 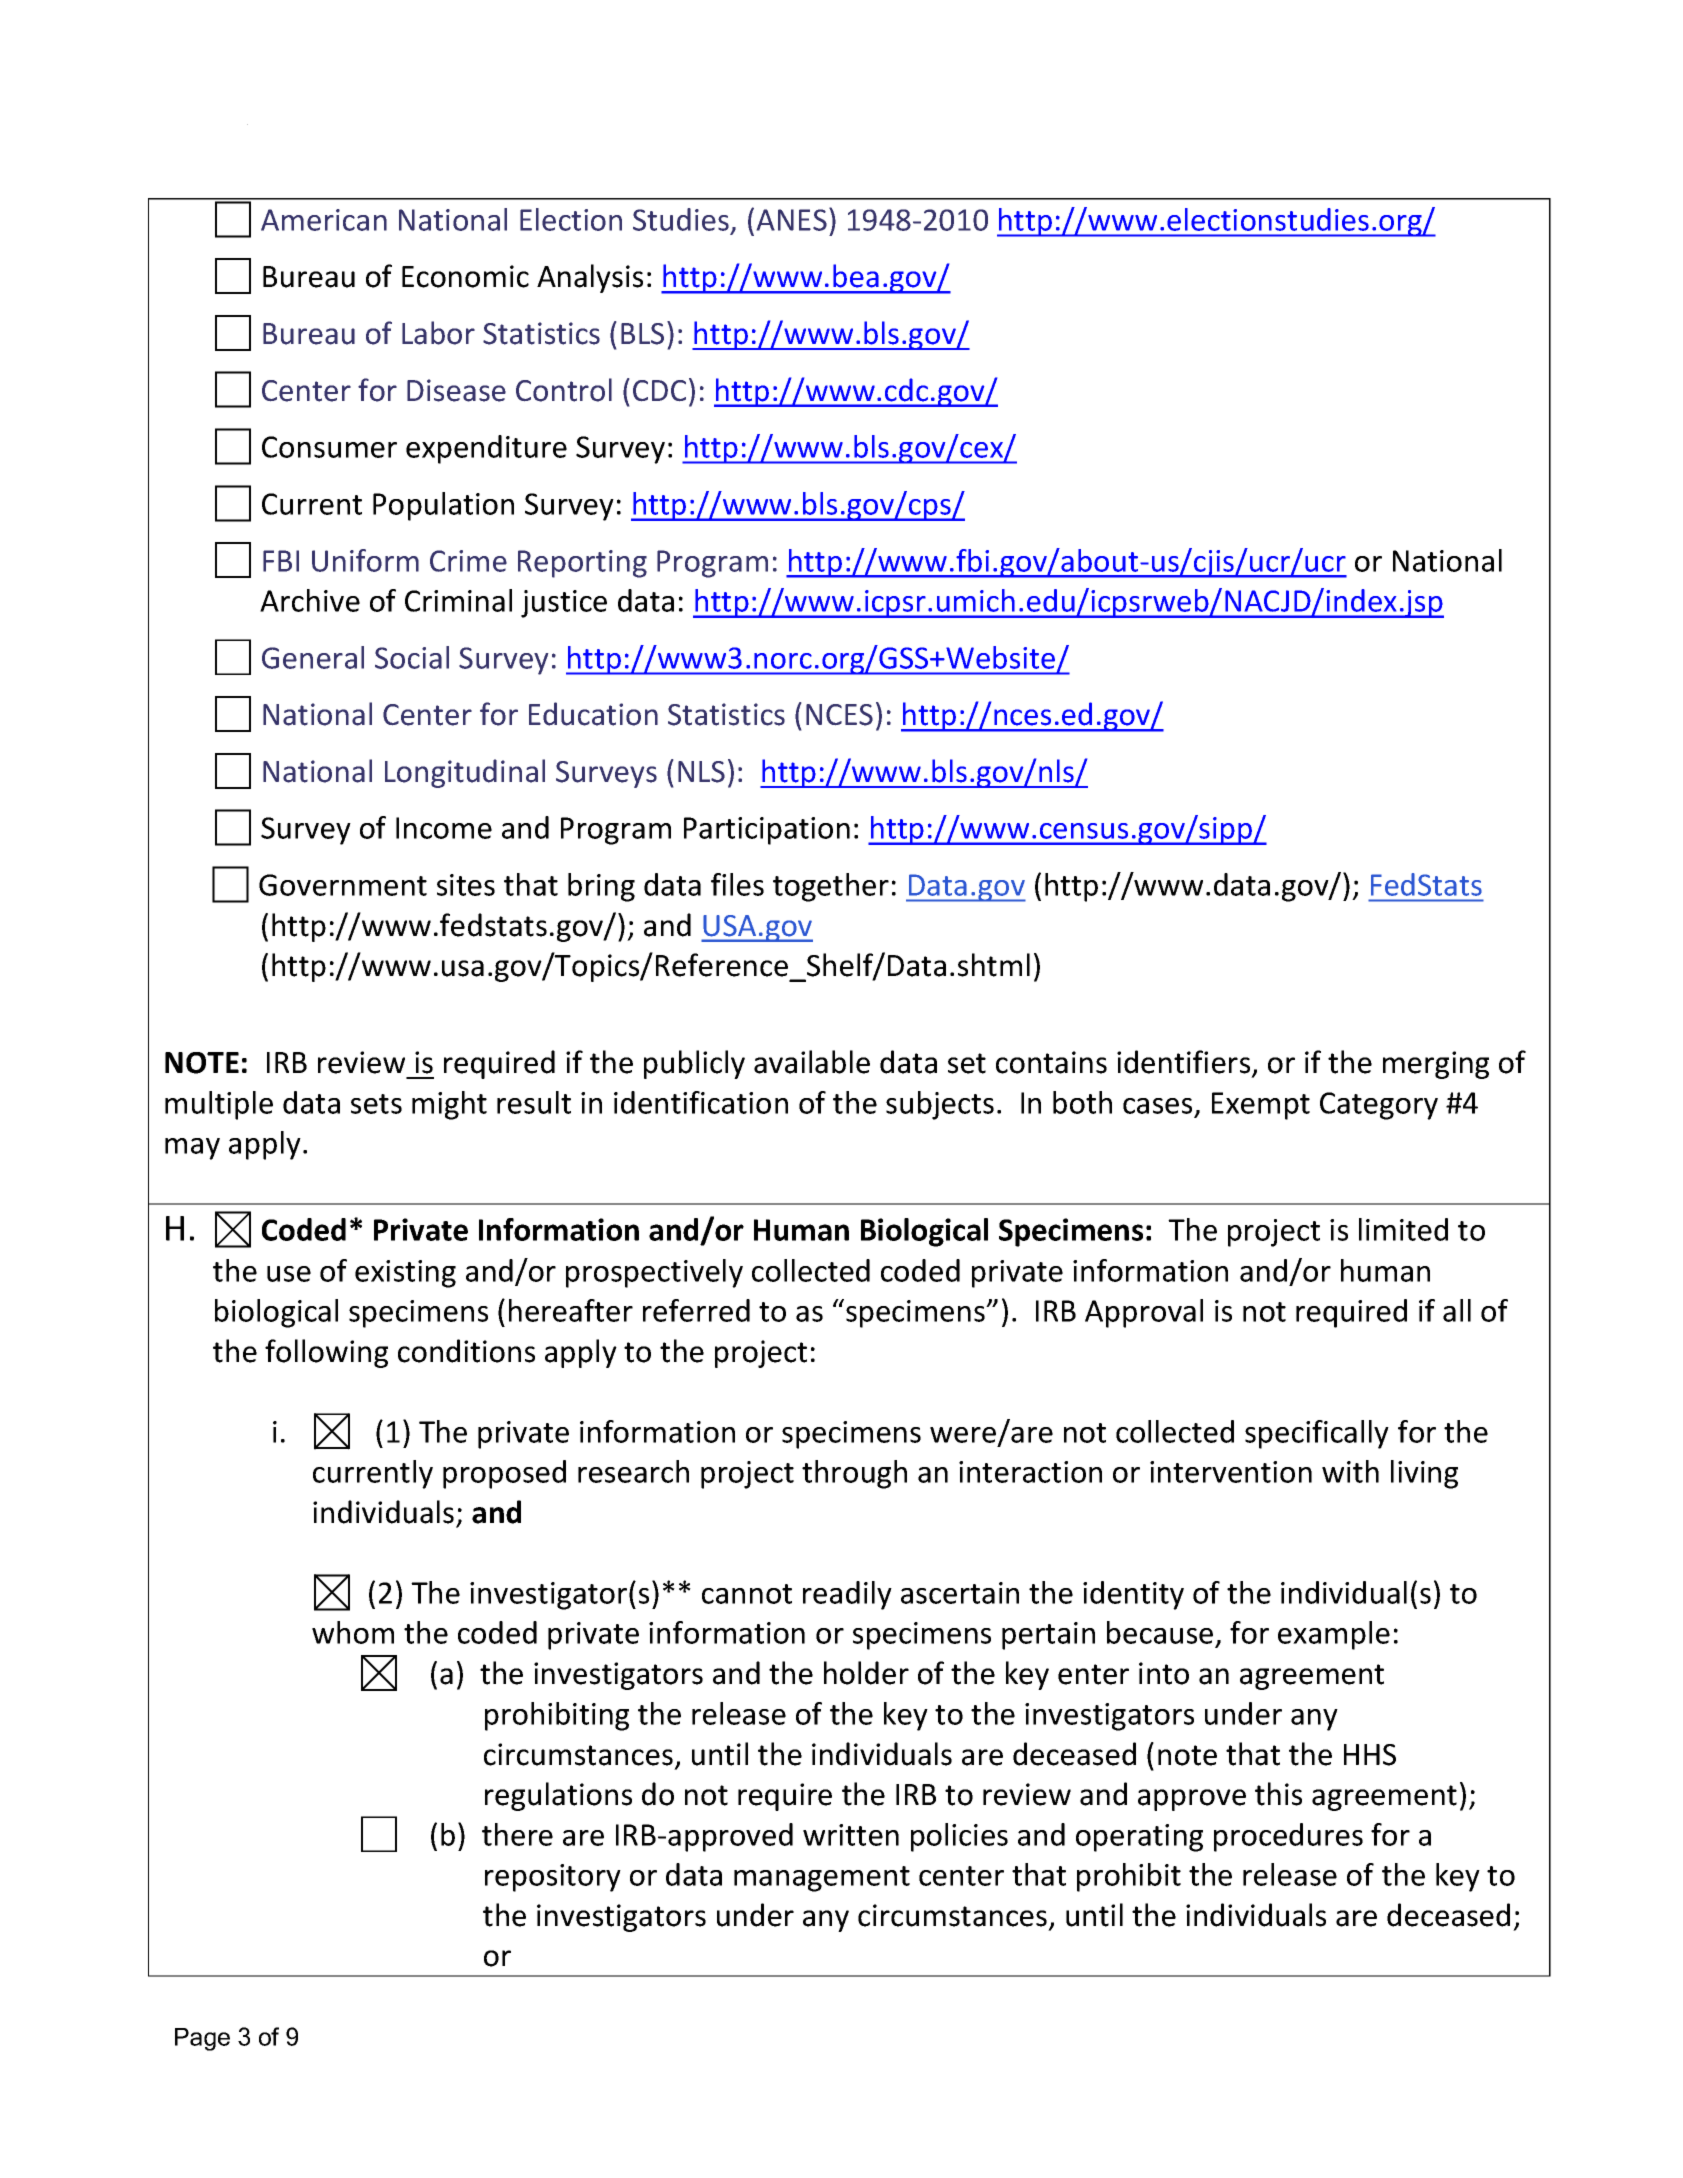 I want to click on procedures, so click(x=1288, y=1837).
